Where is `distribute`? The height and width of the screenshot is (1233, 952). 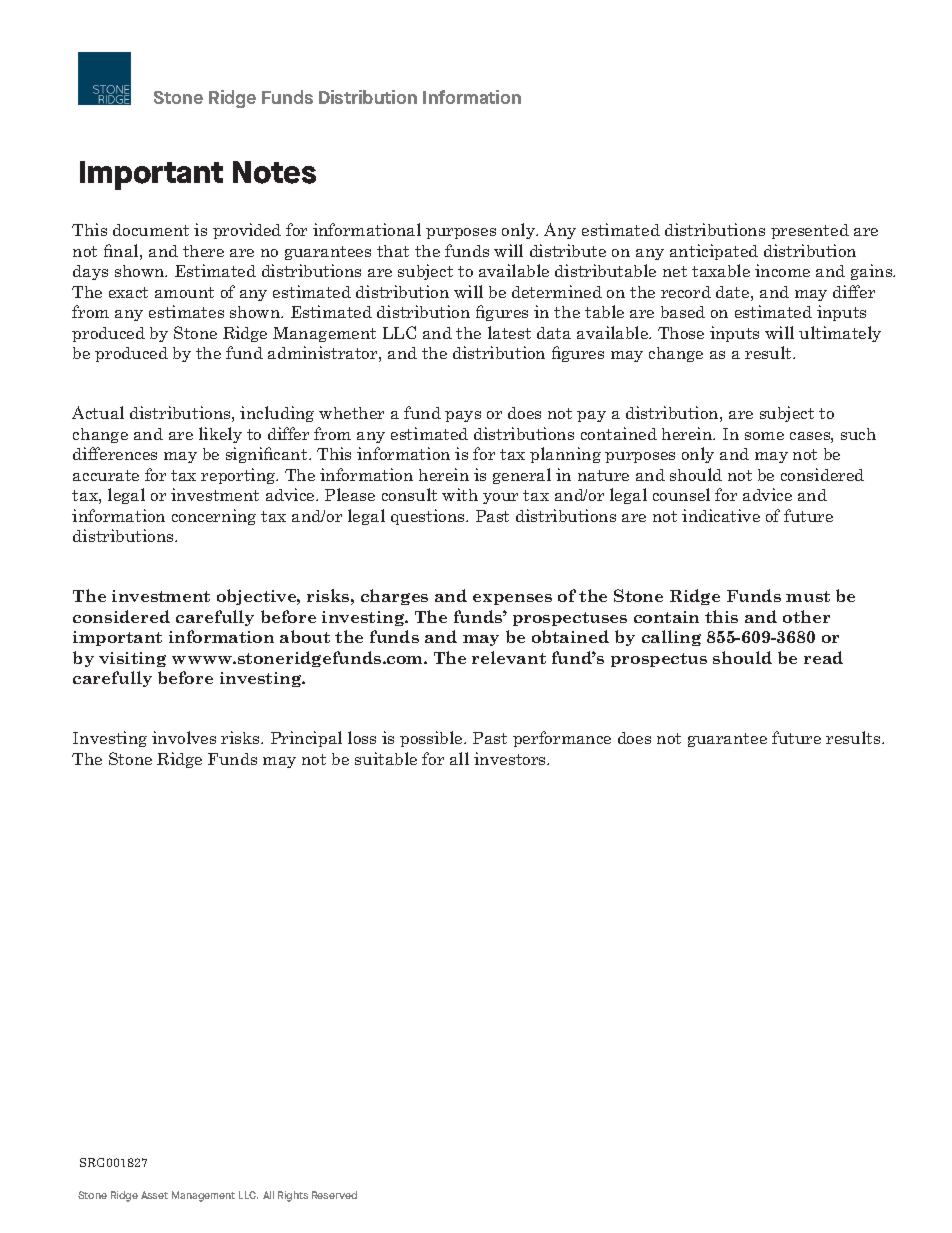
distribute is located at coordinates (568, 250).
